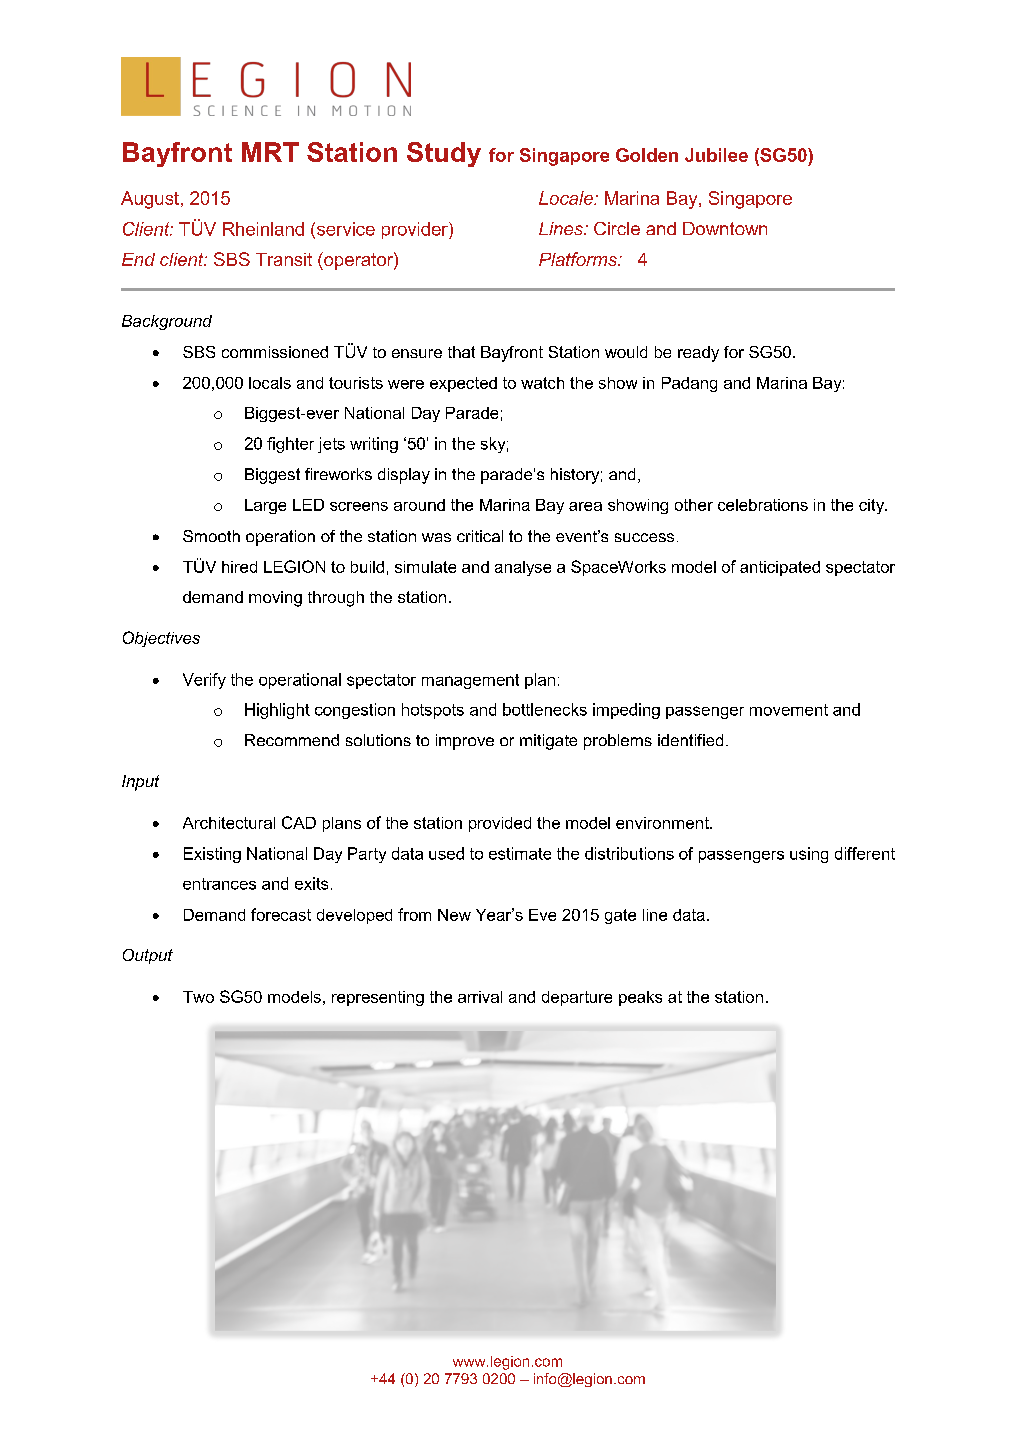 The width and height of the image is (1016, 1436). Describe the element at coordinates (270, 152) in the image. I see `MRT` at that location.
